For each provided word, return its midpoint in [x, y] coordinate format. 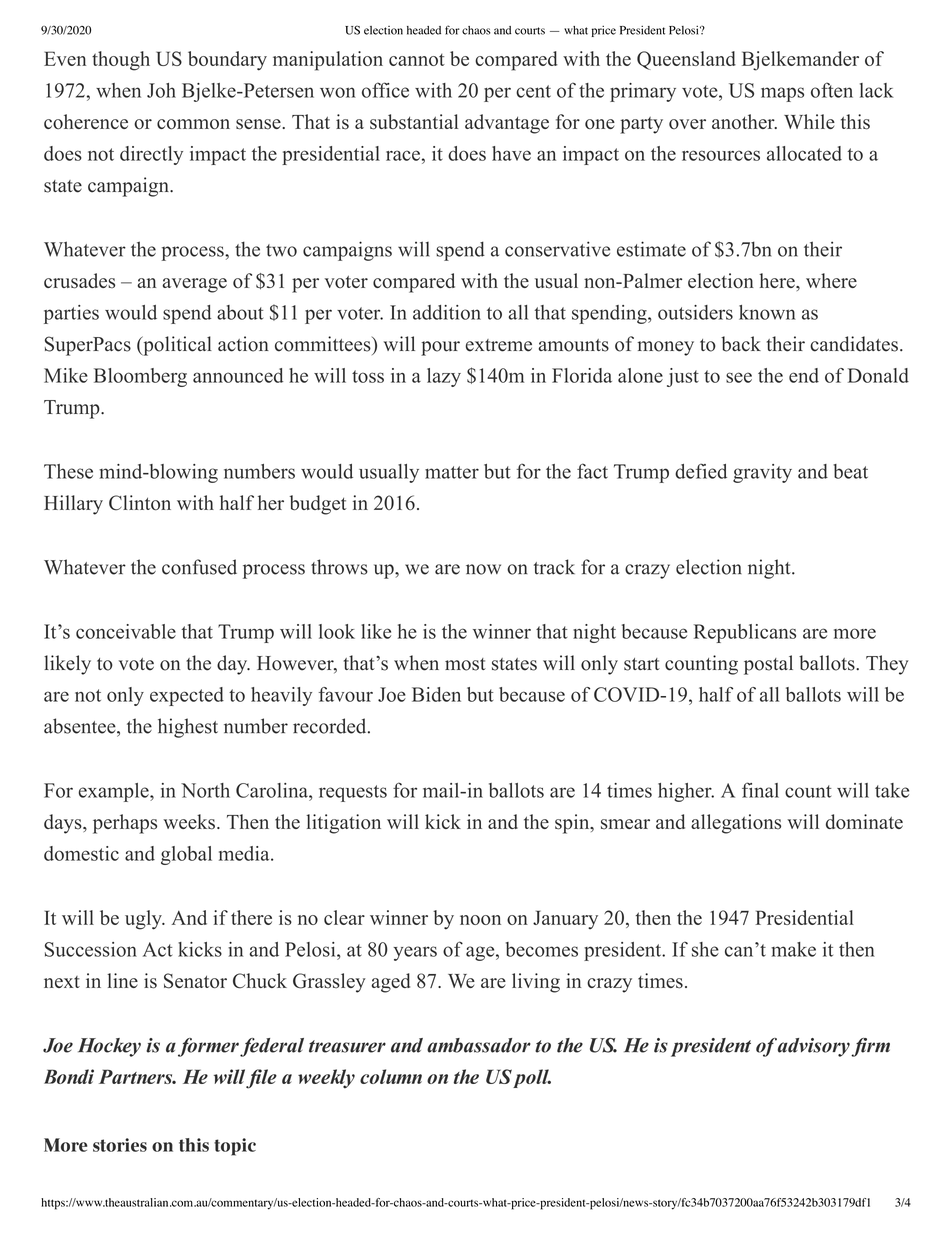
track [554, 567]
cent [533, 91]
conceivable [126, 631]
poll [532, 1078]
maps [782, 94]
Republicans [745, 633]
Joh [161, 90]
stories [120, 1145]
